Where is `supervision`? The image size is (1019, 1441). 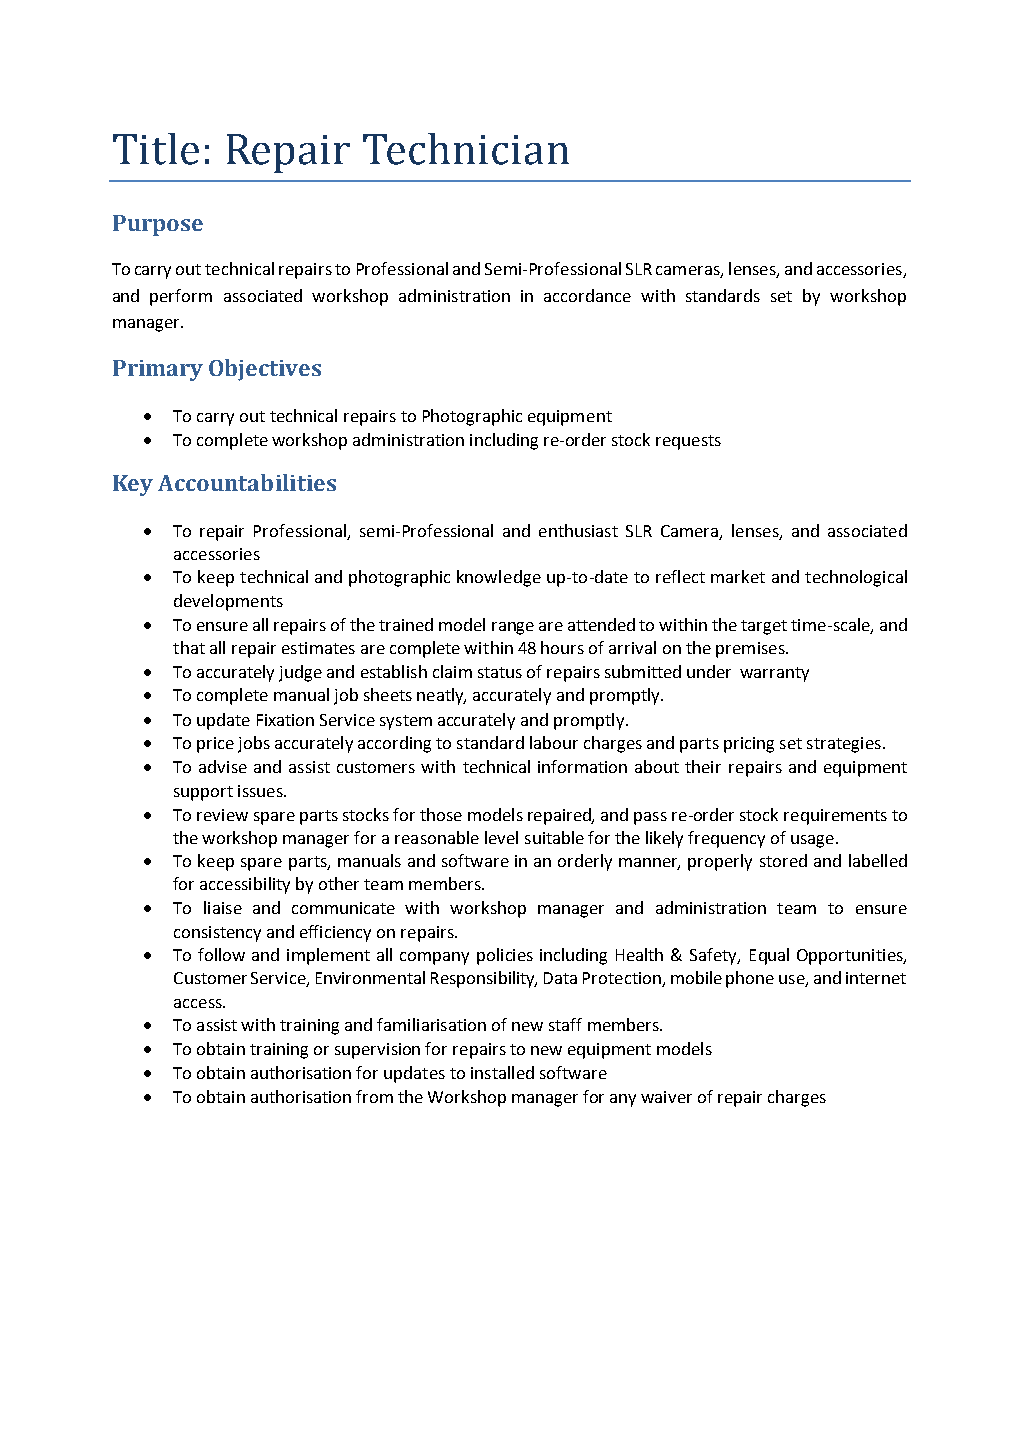 supervision is located at coordinates (377, 1051).
